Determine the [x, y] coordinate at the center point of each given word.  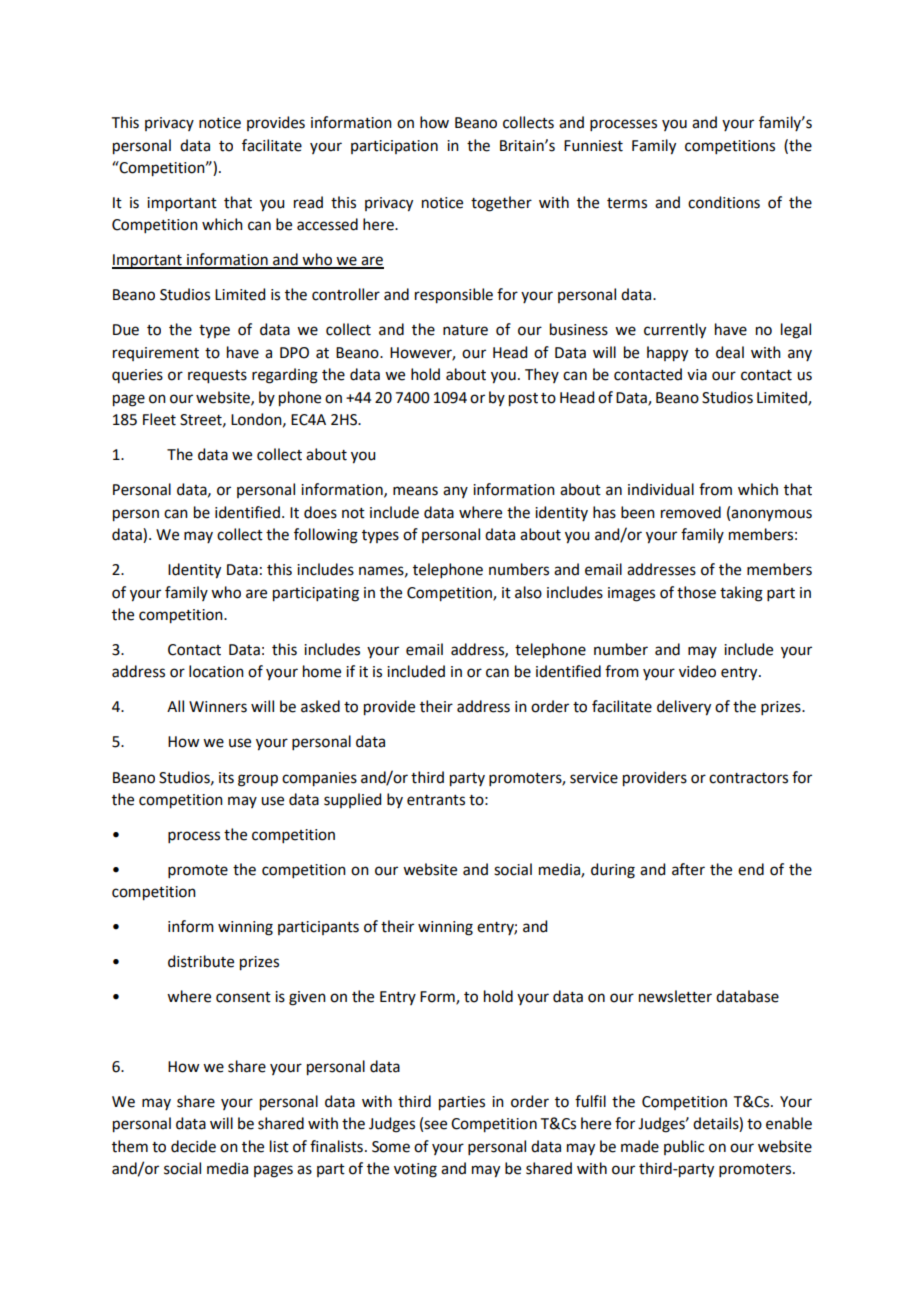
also [528, 592]
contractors [748, 778]
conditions [724, 202]
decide [193, 1146]
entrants [436, 800]
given [307, 998]
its [226, 778]
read [308, 202]
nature [465, 330]
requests [217, 377]
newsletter [675, 996]
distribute [201, 961]
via [697, 375]
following [326, 536]
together [501, 204]
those [696, 592]
